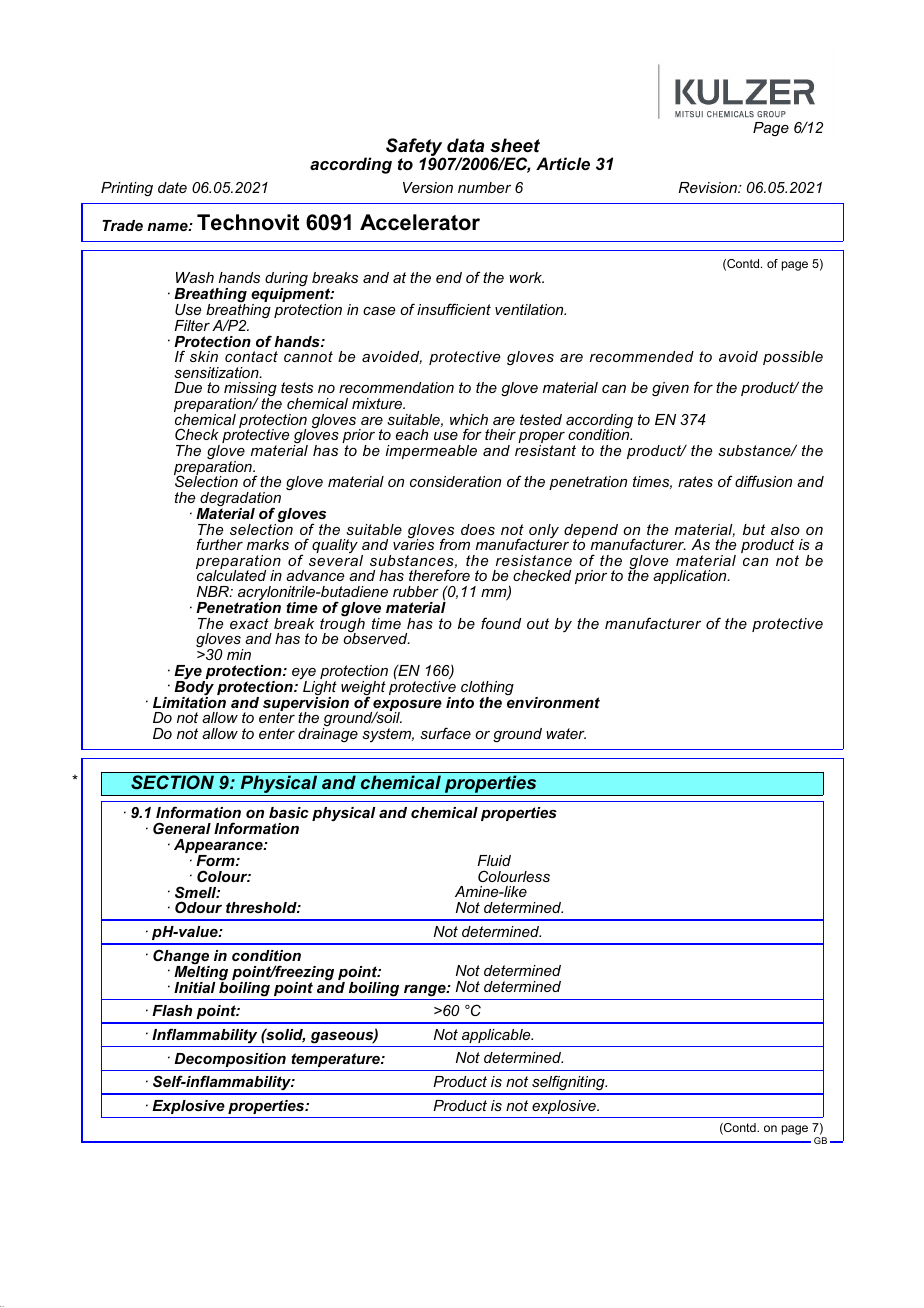  What do you see at coordinates (469, 419) in the image?
I see `which` at bounding box center [469, 419].
